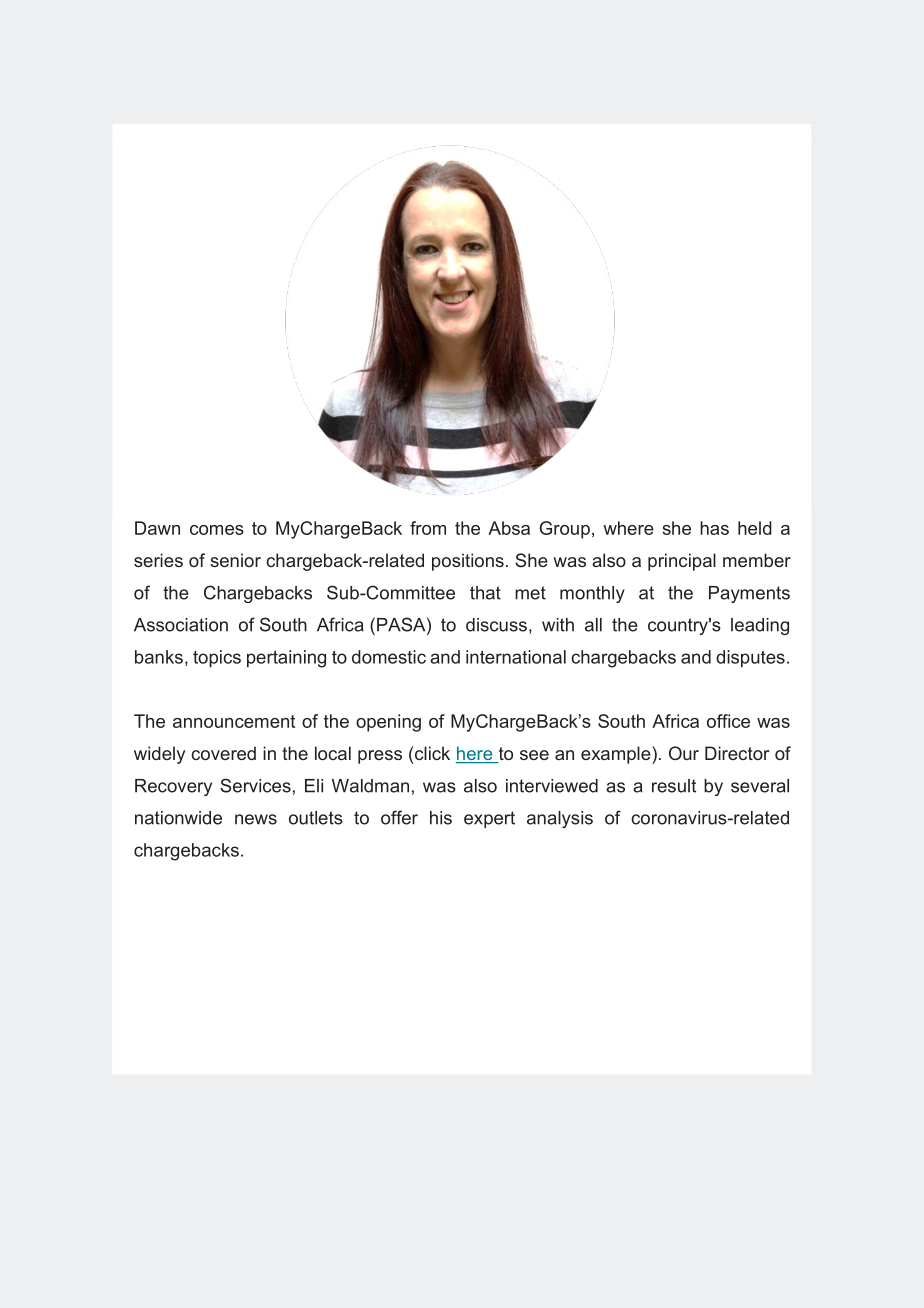 The height and width of the screenshot is (1308, 924). I want to click on disputes, so click(750, 658).
